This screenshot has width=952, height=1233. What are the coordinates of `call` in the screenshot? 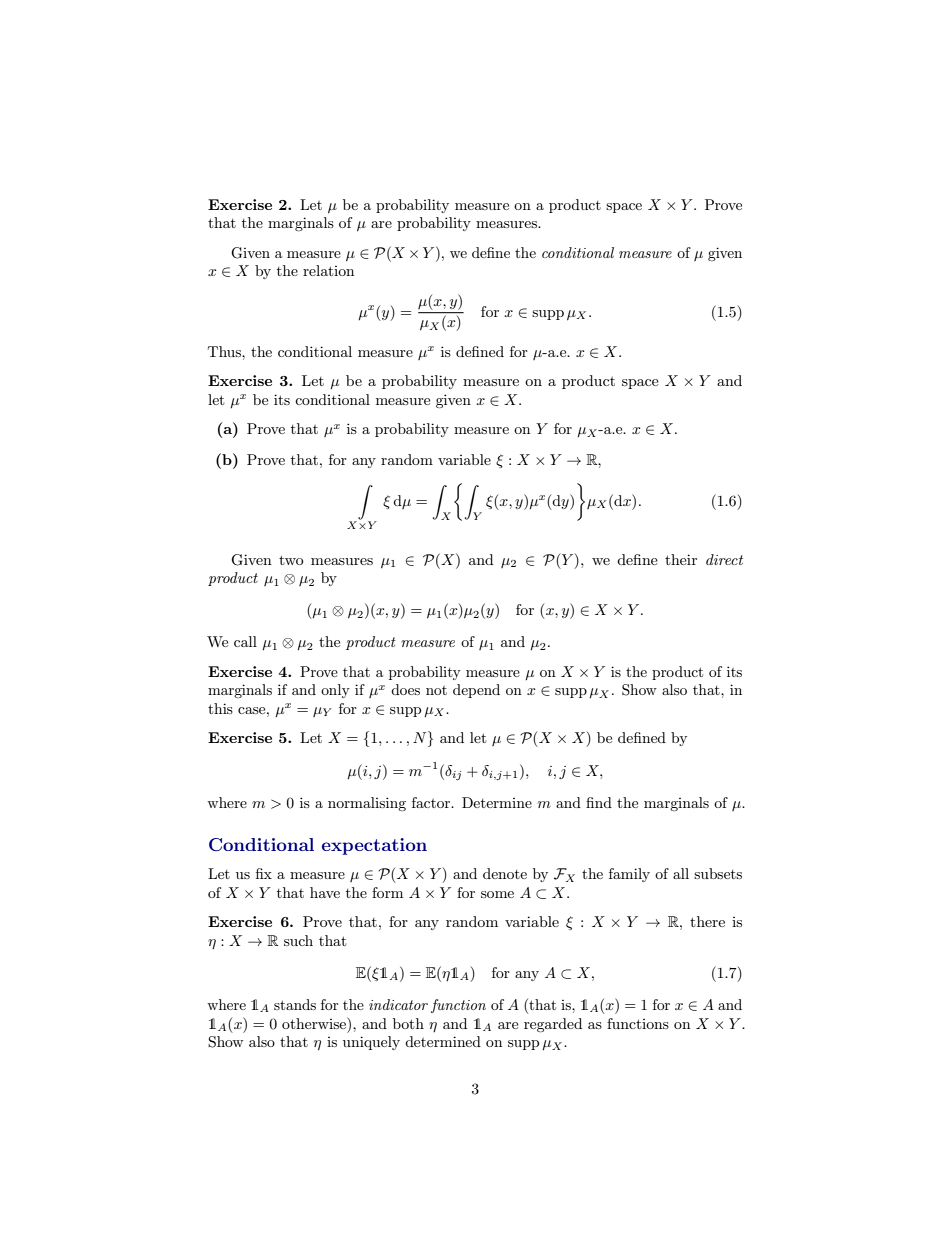 It's located at (245, 641).
